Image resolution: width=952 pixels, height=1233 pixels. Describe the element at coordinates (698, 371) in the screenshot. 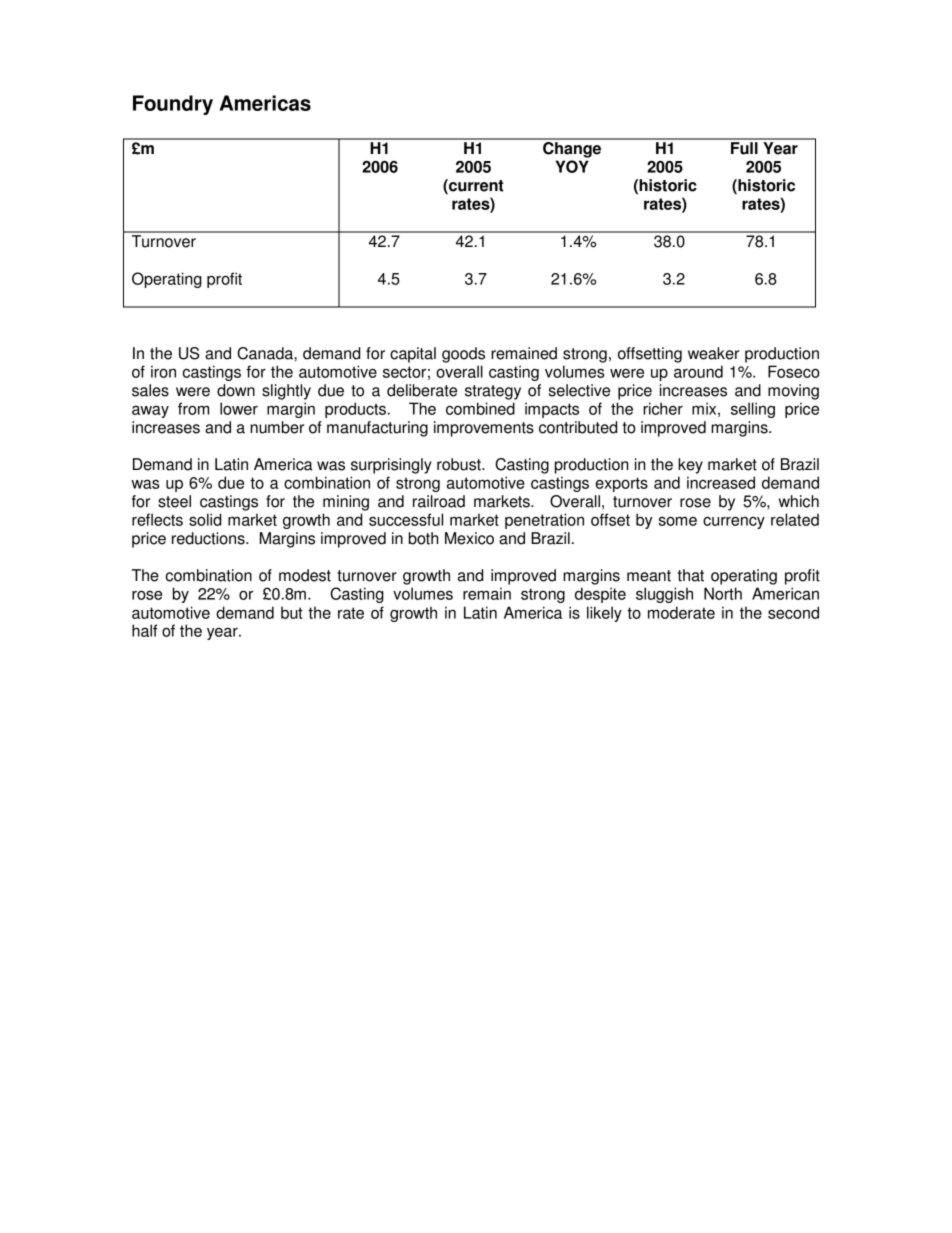

I see `around` at that location.
